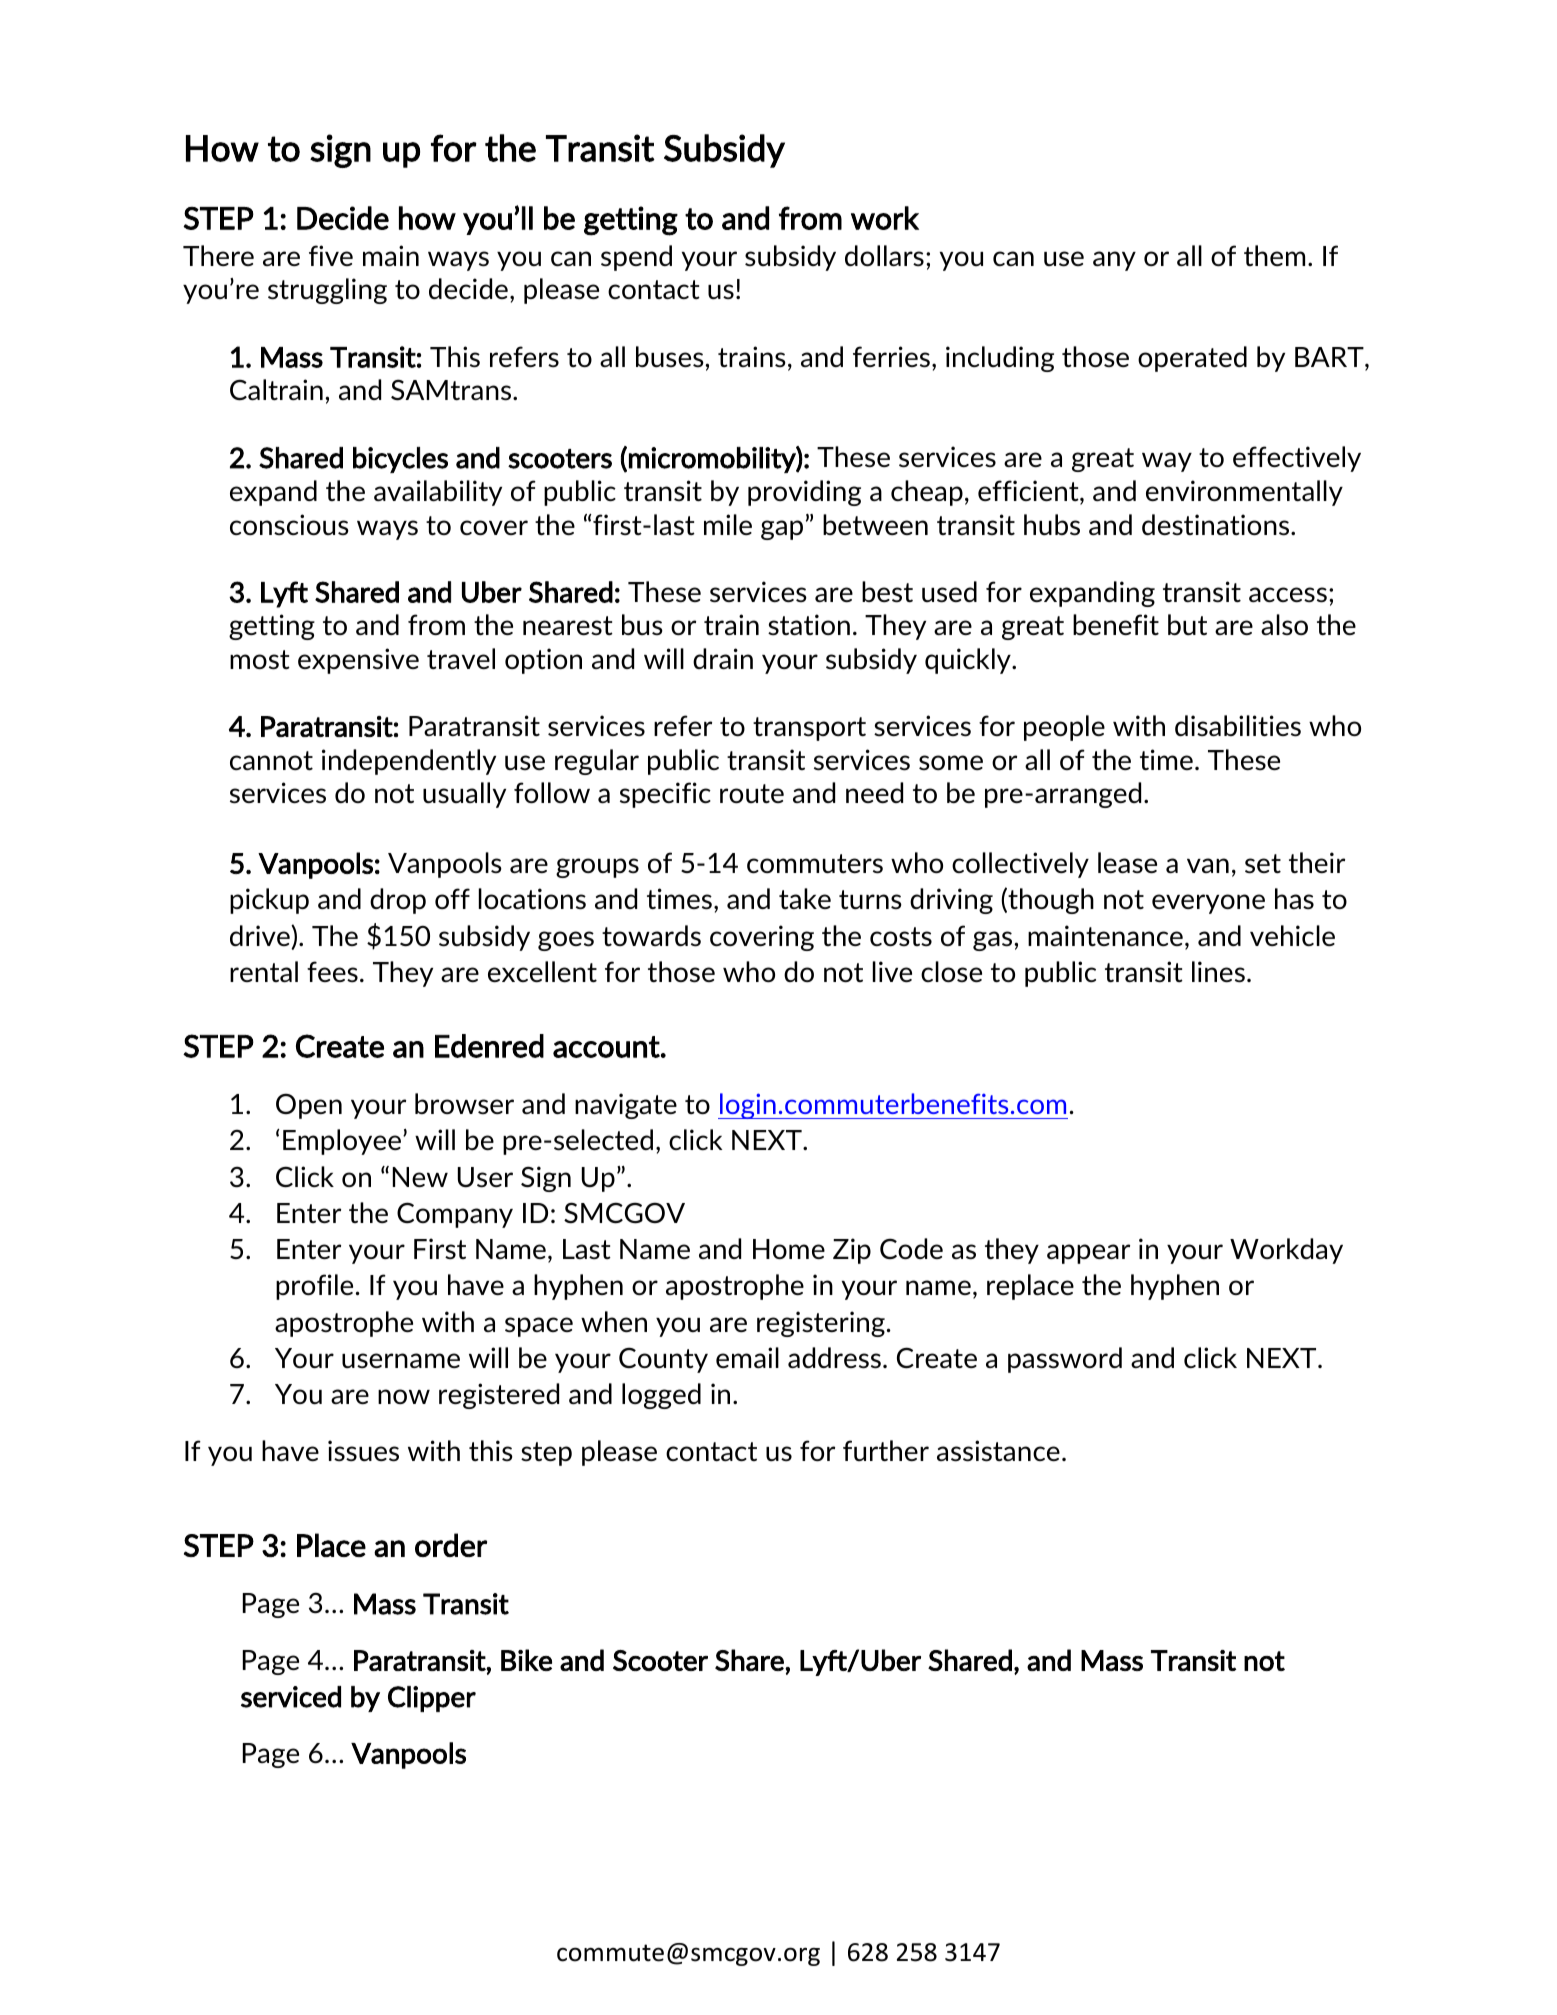  Describe the element at coordinates (420, 1177) in the screenshot. I see `New` at that location.
